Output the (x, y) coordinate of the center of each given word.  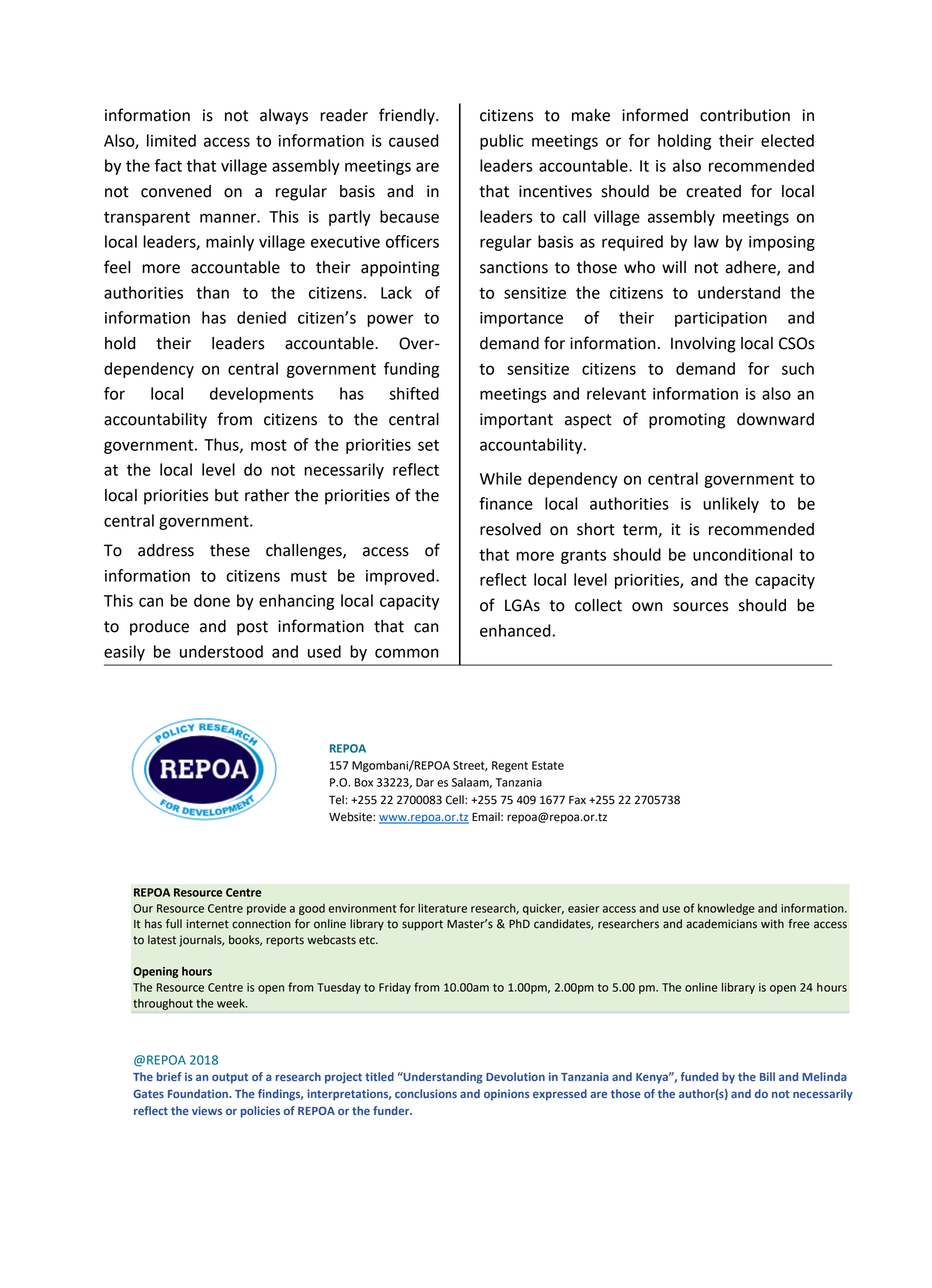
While (501, 478)
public (501, 142)
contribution (745, 115)
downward (775, 419)
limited (171, 140)
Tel (336, 800)
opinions (506, 1095)
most (269, 445)
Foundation (199, 1093)
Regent (510, 766)
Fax (577, 800)
